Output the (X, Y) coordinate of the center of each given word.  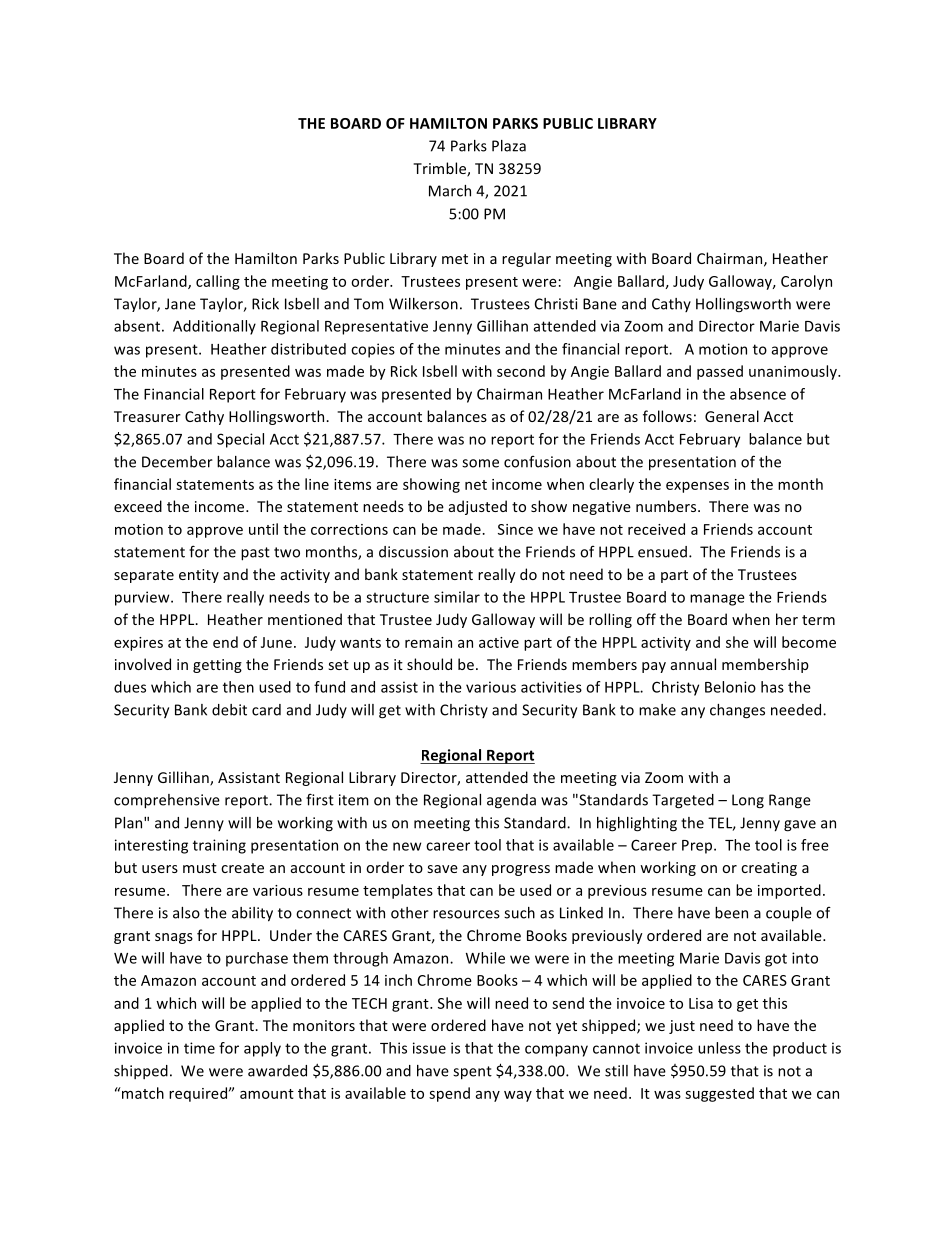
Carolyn (806, 282)
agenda (511, 801)
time (199, 1048)
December (177, 462)
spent (472, 1073)
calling (218, 282)
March (450, 191)
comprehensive (167, 801)
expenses (697, 487)
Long (748, 801)
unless (719, 1048)
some (480, 463)
